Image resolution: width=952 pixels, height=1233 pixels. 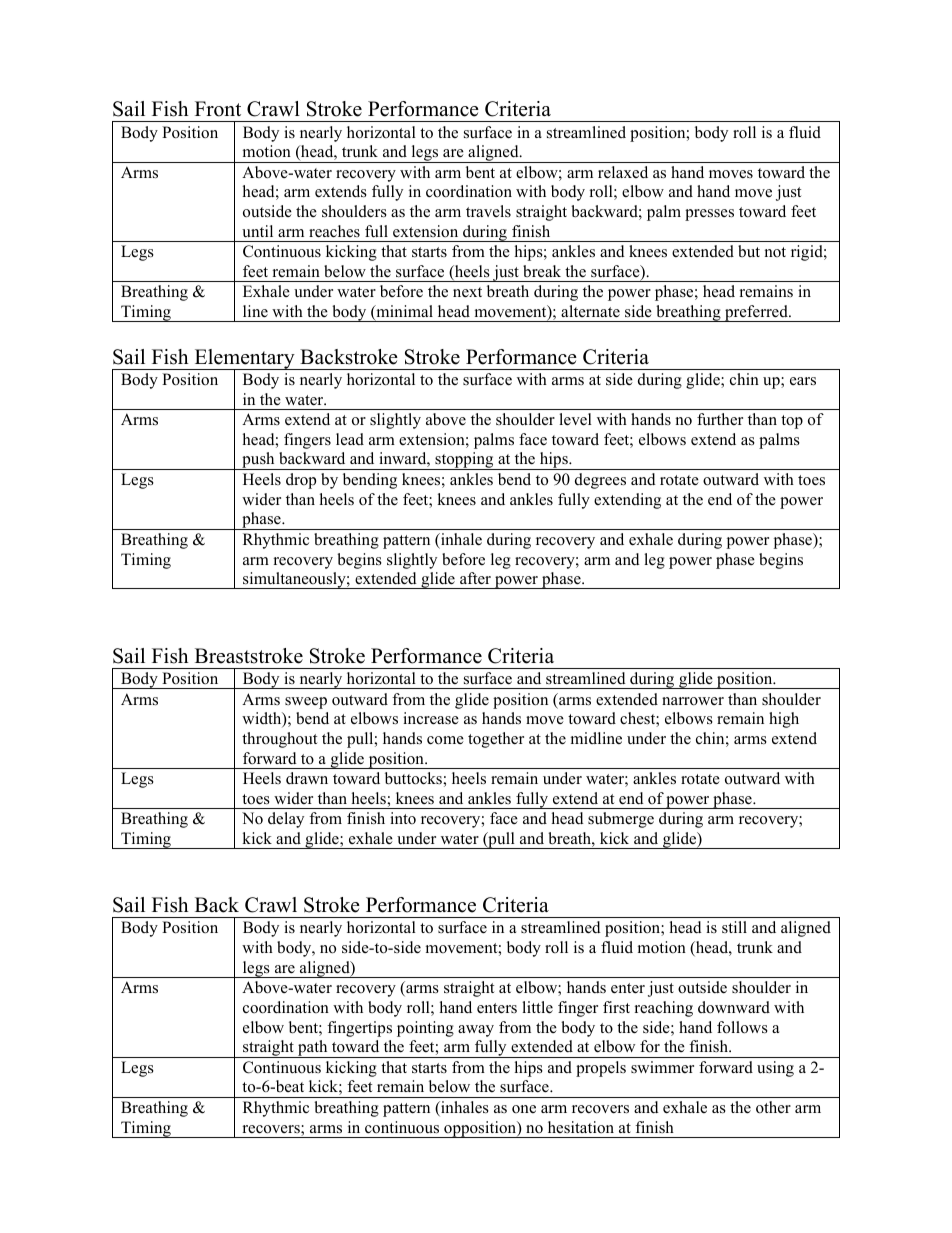 What do you see at coordinates (475, 578) in the screenshot?
I see `after` at bounding box center [475, 578].
